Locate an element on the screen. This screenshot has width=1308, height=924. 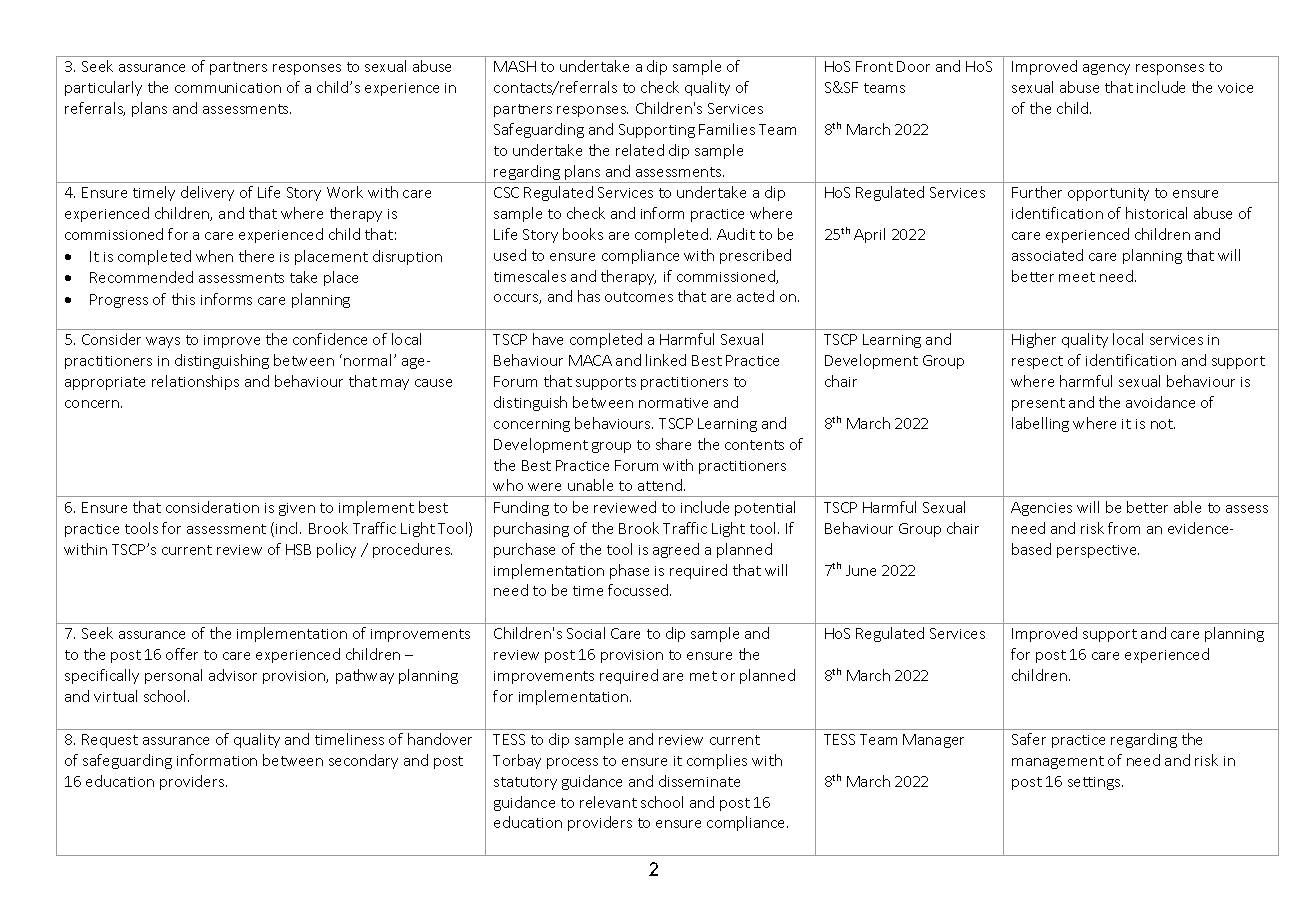
outcomes is located at coordinates (639, 297).
